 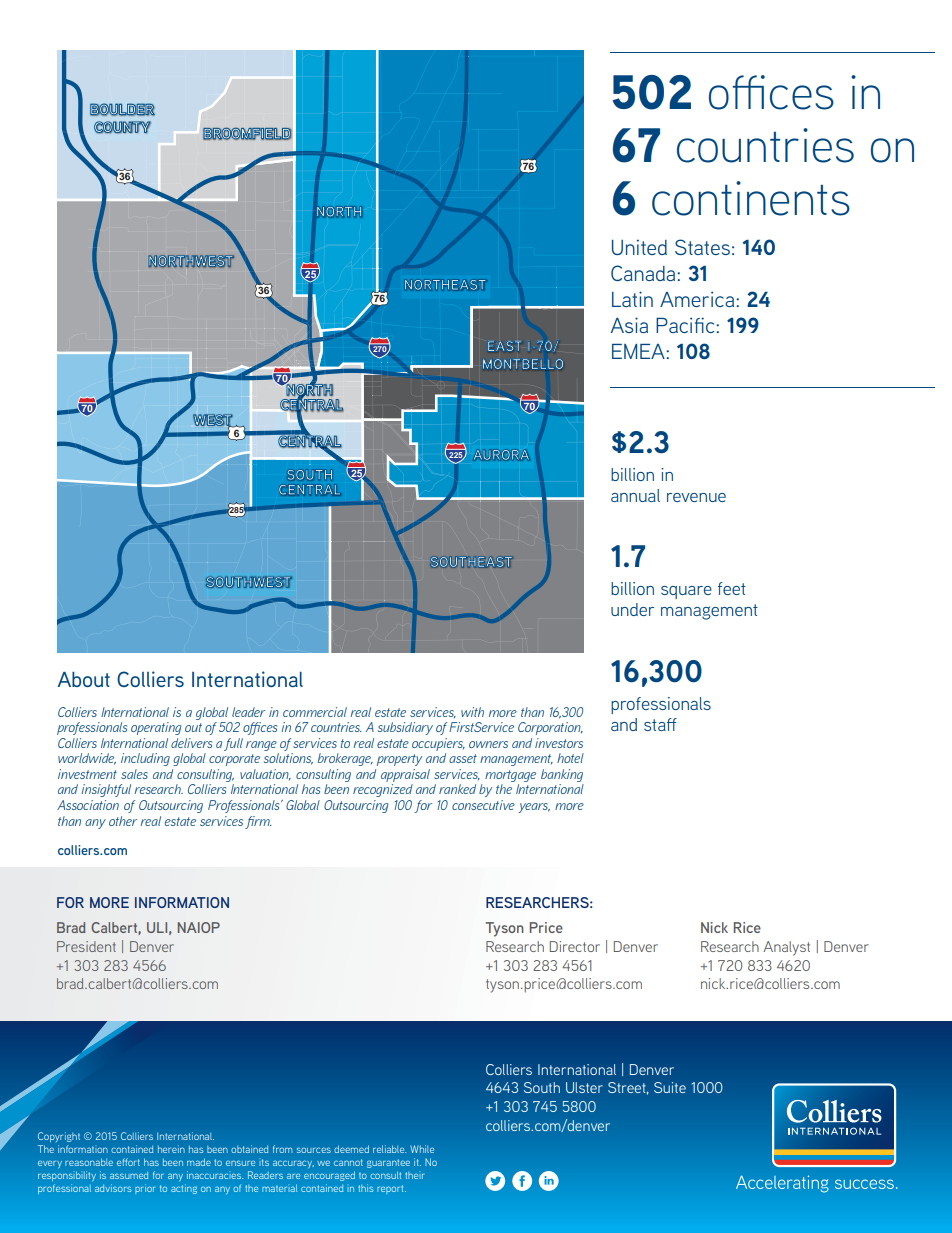 What do you see at coordinates (86, 946) in the image?
I see `President` at bounding box center [86, 946].
